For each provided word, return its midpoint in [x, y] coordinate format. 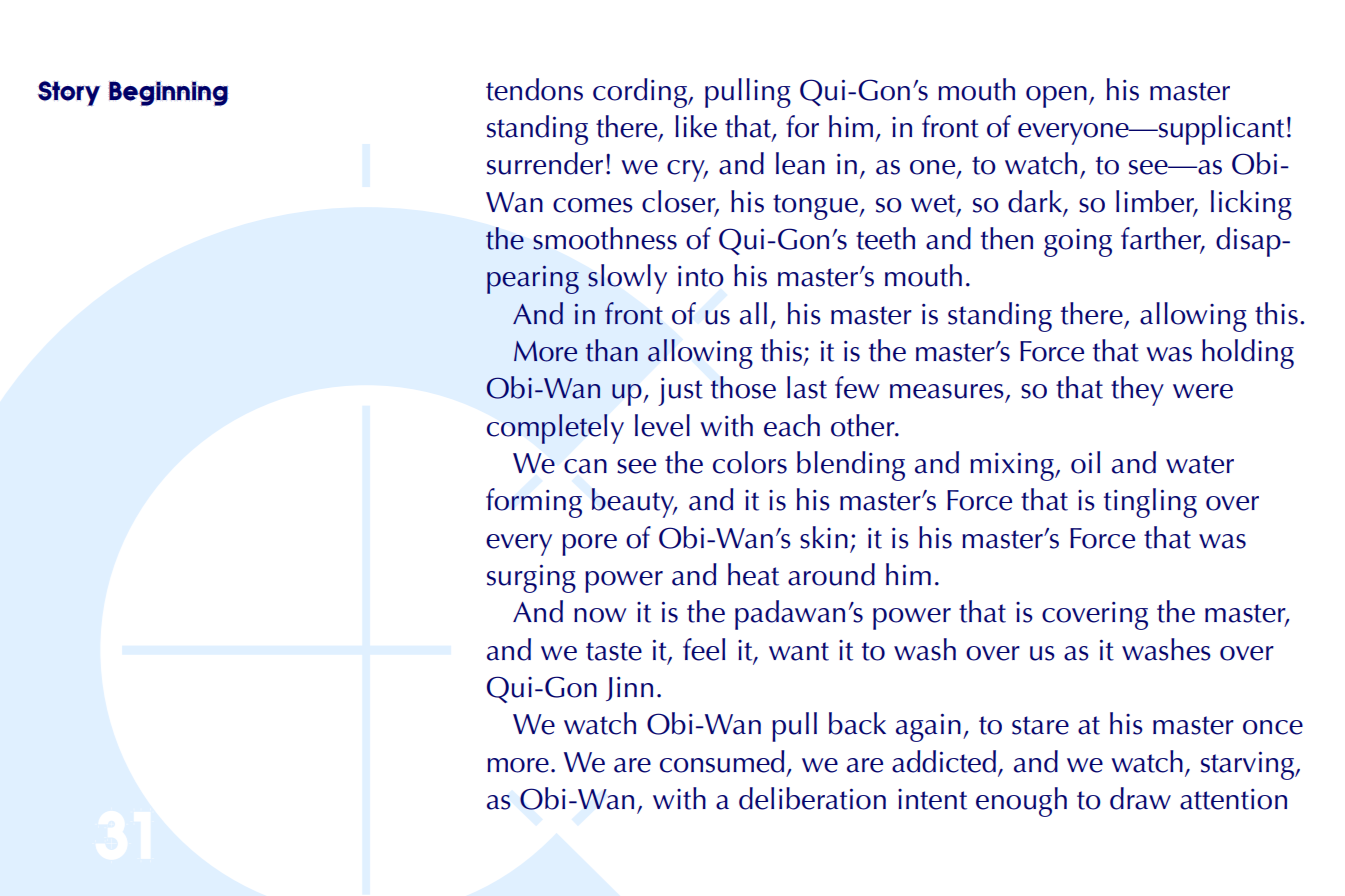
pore [589, 545]
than [612, 350]
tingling [1150, 503]
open [1056, 97]
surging [531, 579]
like [696, 126]
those [743, 387]
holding [1248, 354]
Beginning [168, 93]
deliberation [812, 798]
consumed [722, 761]
